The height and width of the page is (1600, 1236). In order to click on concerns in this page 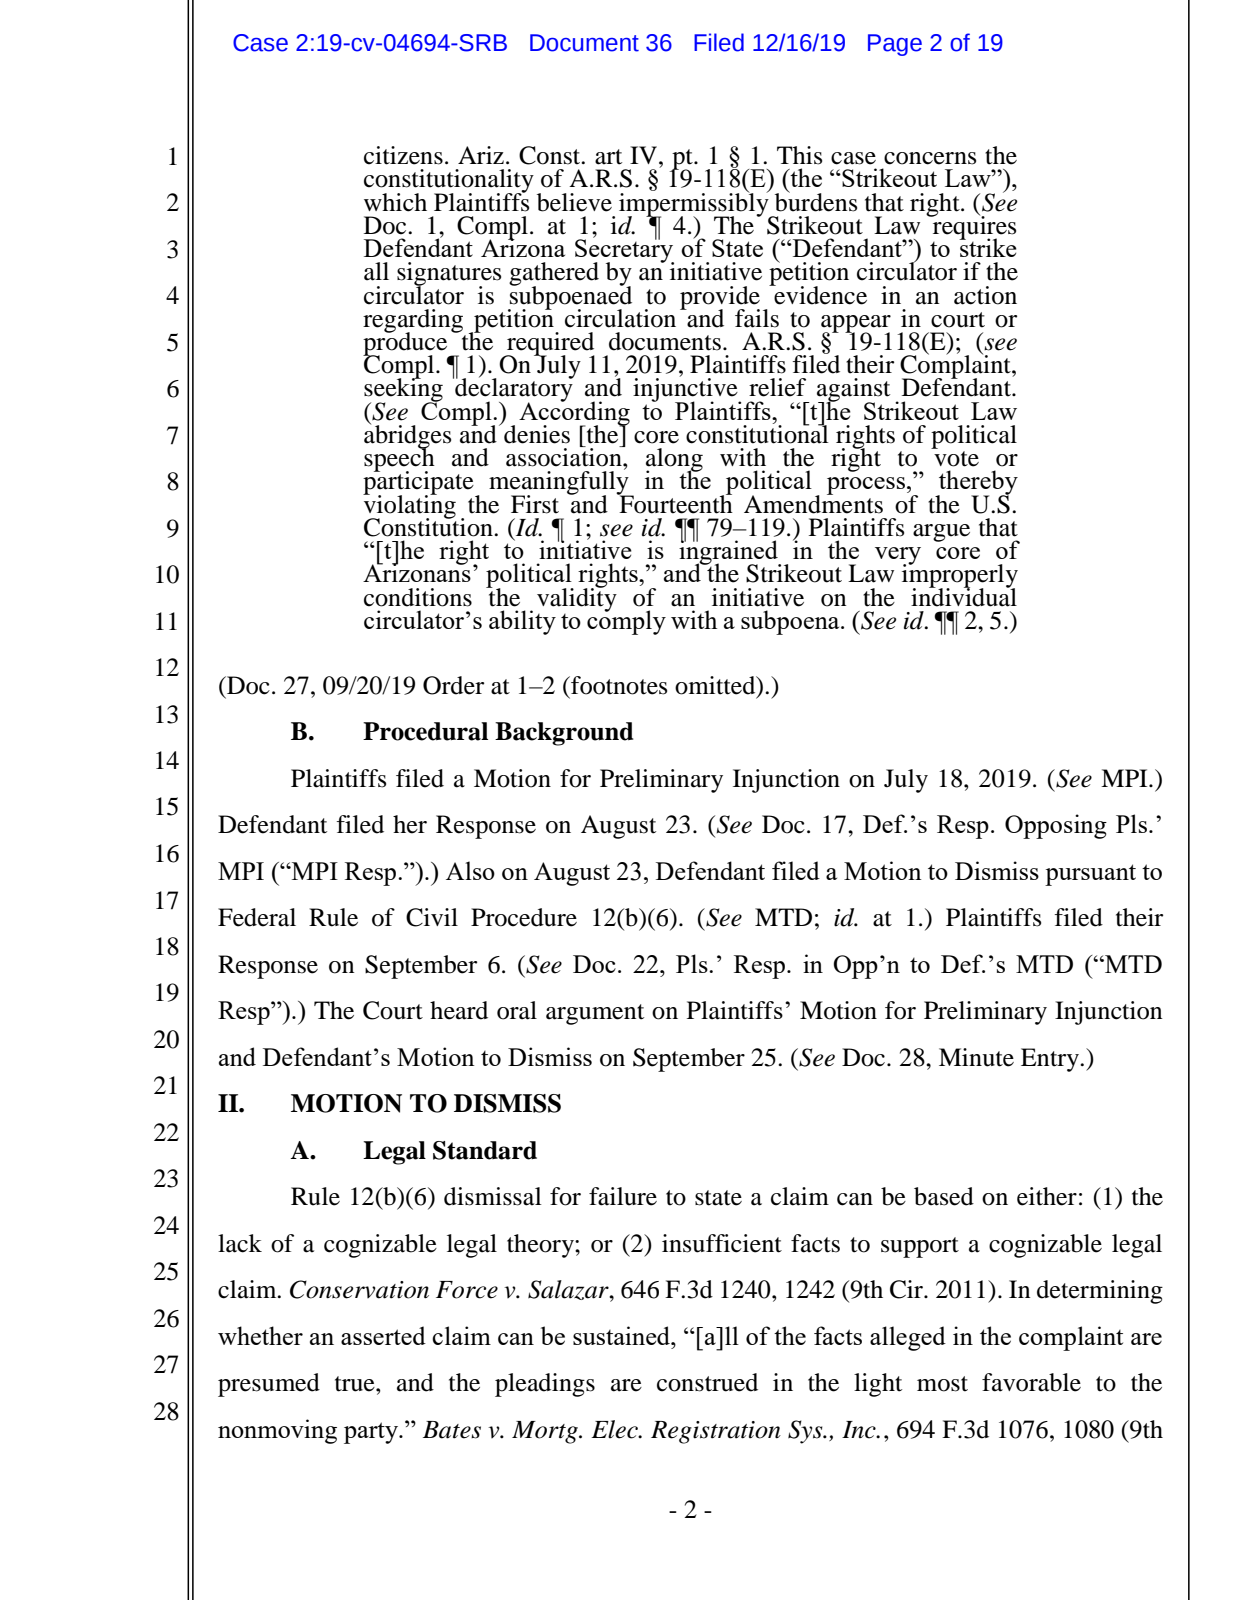, I will do `click(930, 158)`.
